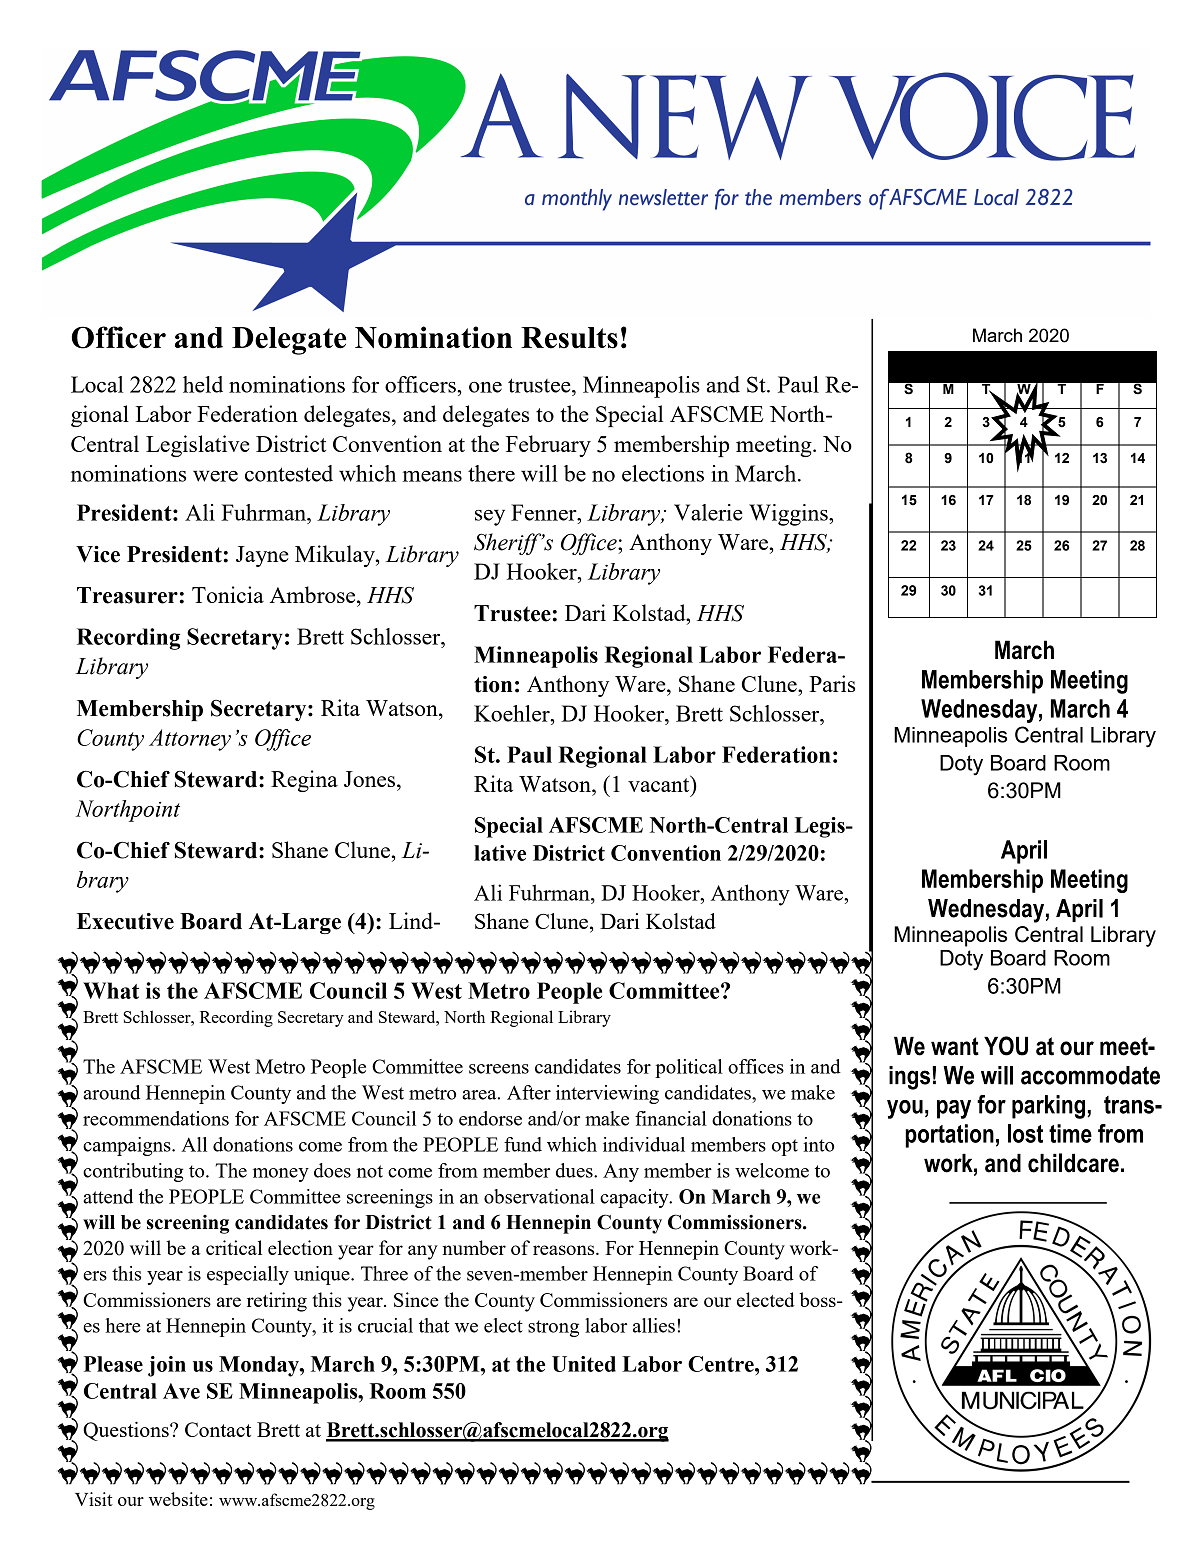  I want to click on childcare, so click(1073, 1163).
